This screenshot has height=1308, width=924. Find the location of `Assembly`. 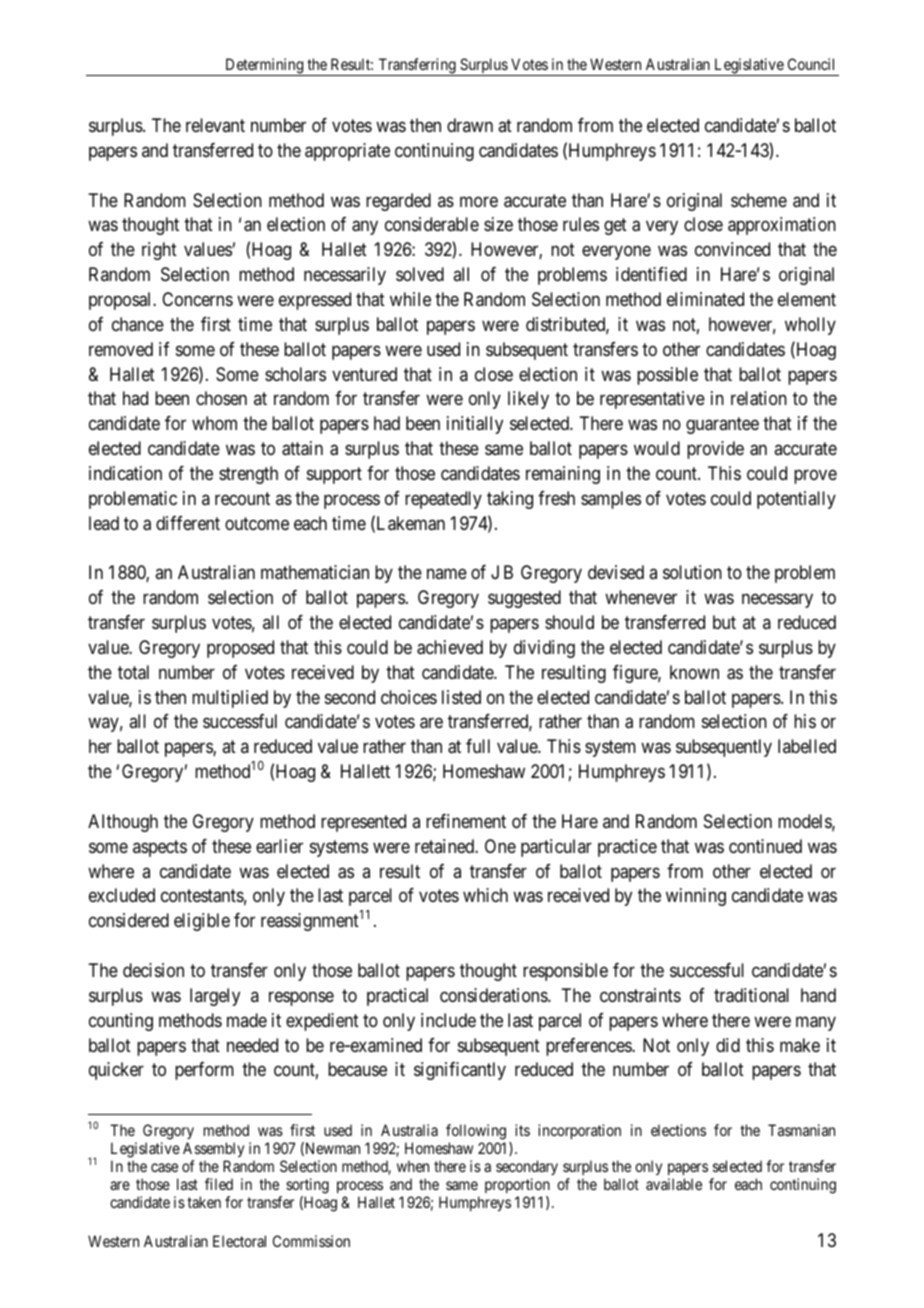

Assembly is located at coordinates (213, 1151).
